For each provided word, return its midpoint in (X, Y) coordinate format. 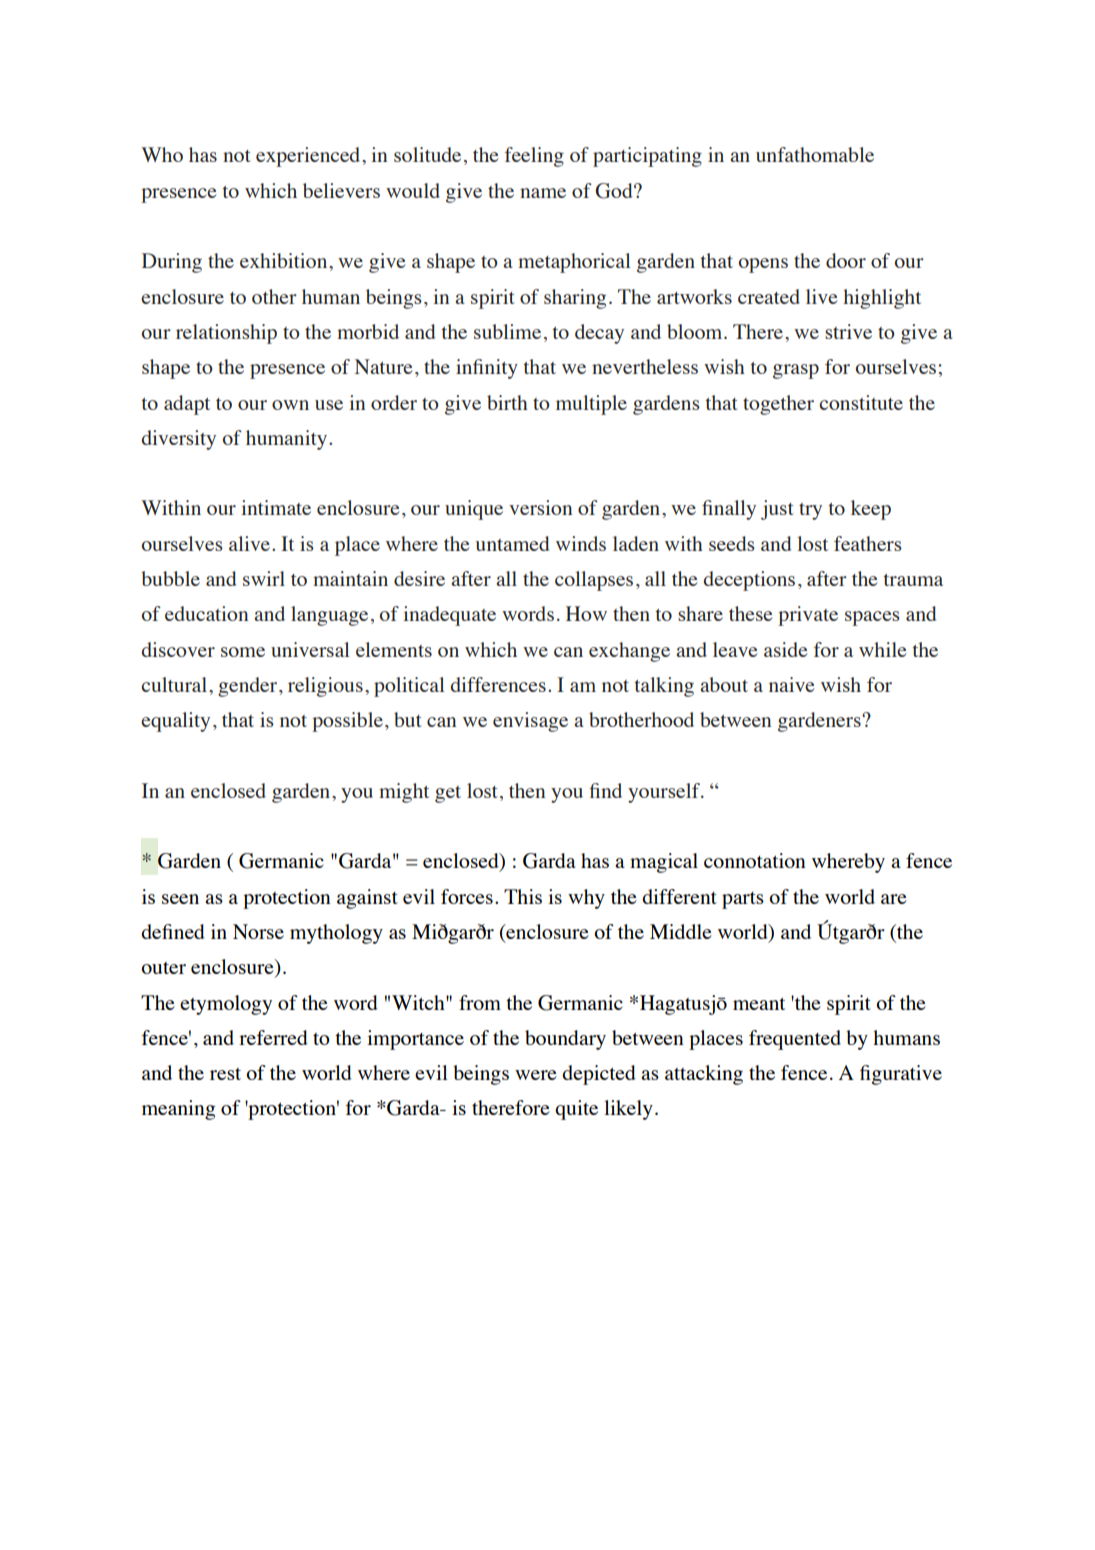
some (243, 652)
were (536, 1075)
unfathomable (815, 154)
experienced (309, 157)
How (586, 613)
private (808, 616)
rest (225, 1074)
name (543, 193)
